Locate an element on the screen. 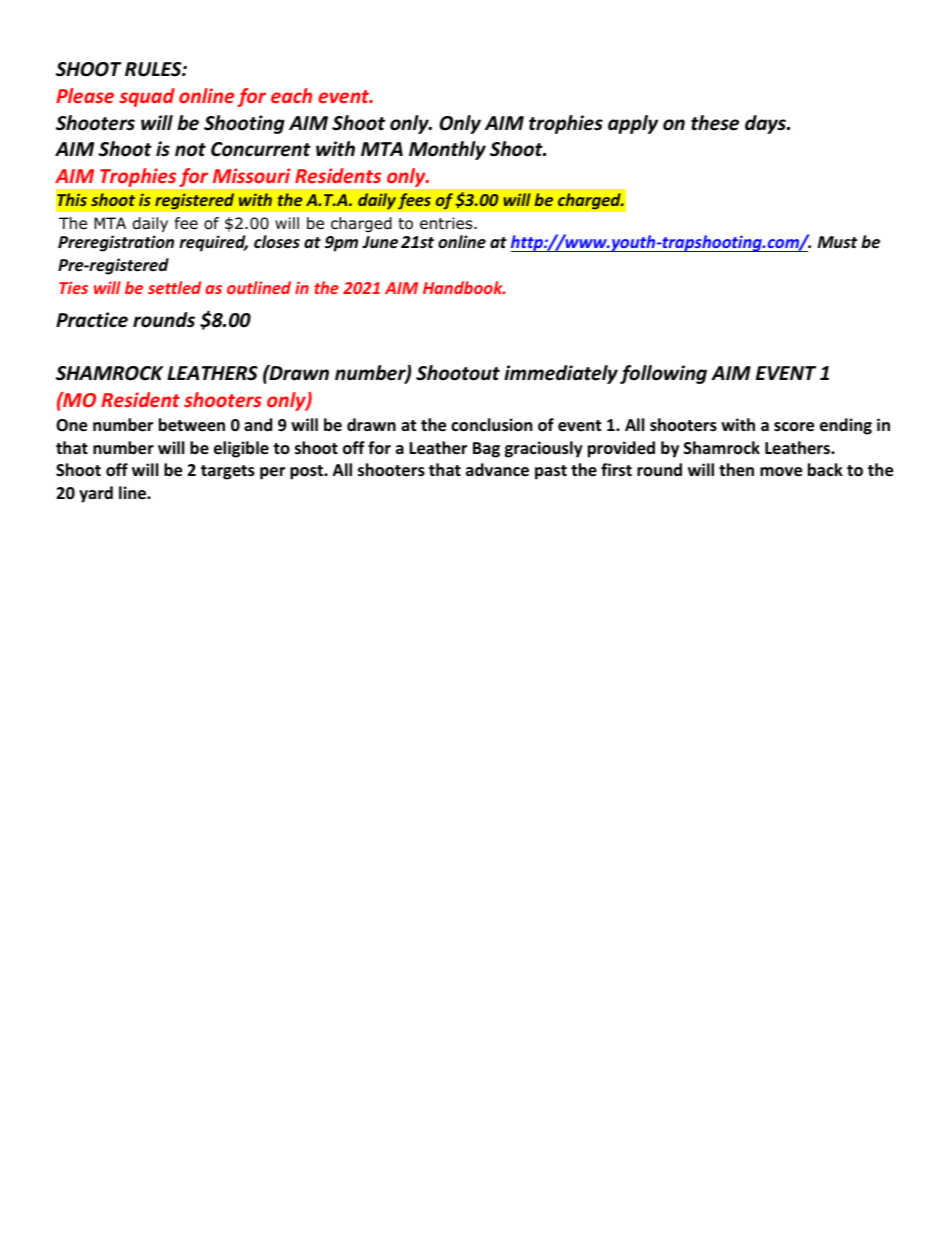 The image size is (952, 1233). days is located at coordinates (766, 124).
